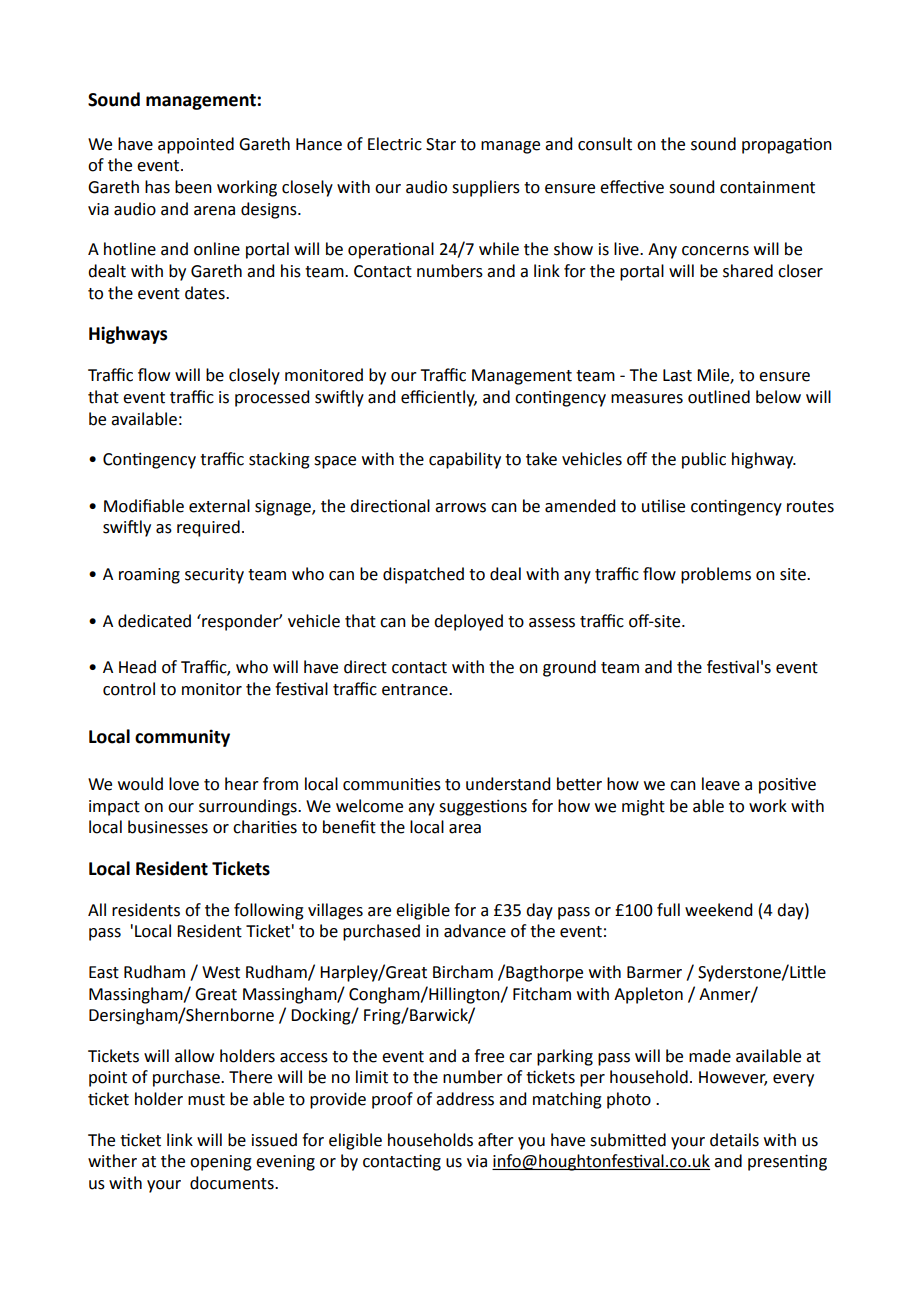  Describe the element at coordinates (193, 187) in the screenshot. I see `been` at that location.
